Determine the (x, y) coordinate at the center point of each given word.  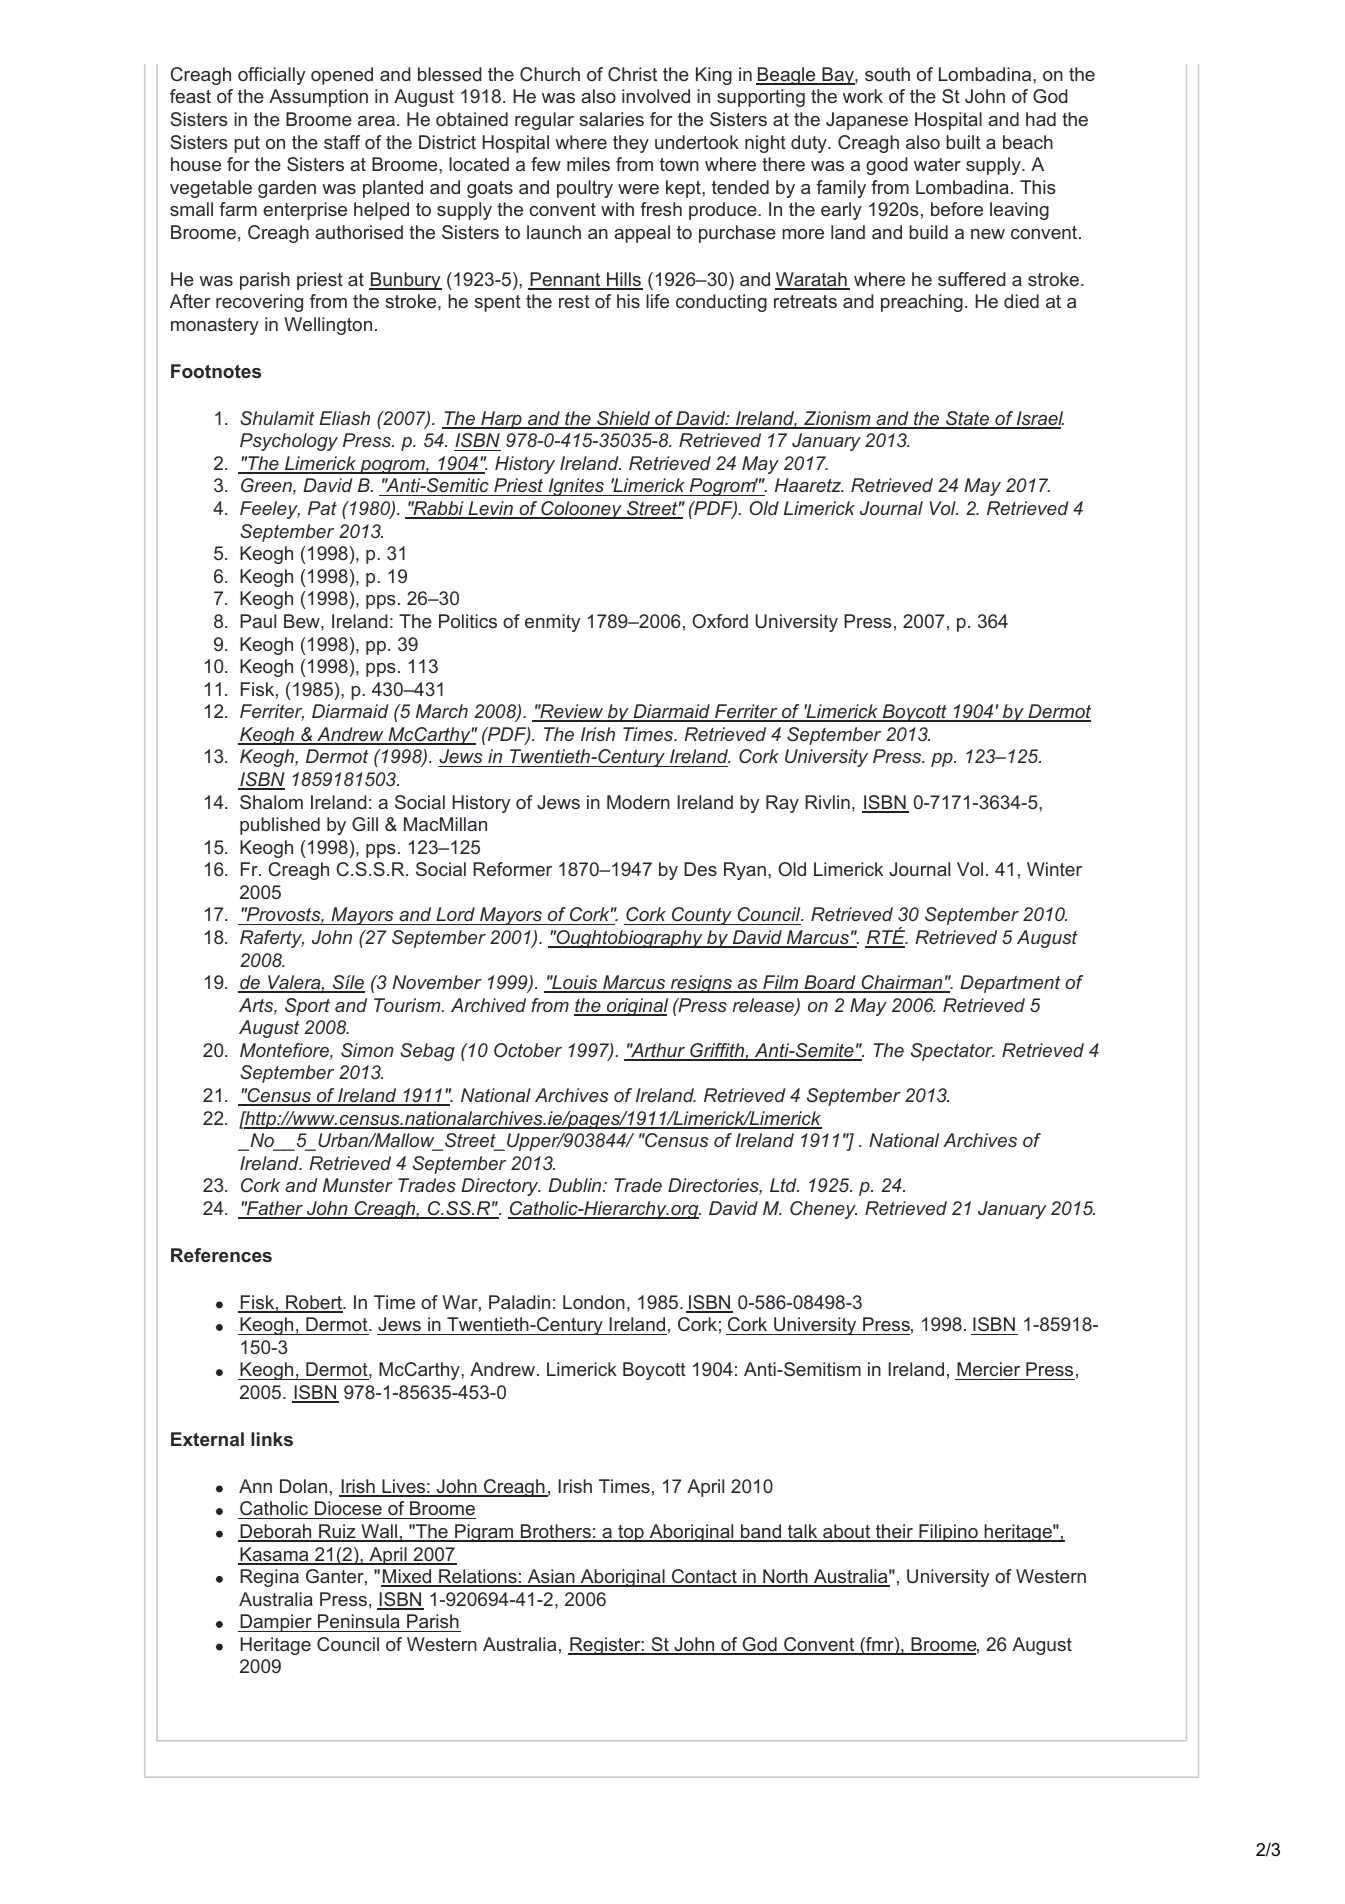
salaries (611, 119)
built (963, 142)
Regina (269, 1578)
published (280, 826)
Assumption (318, 98)
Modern (638, 802)
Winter (1054, 869)
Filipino (948, 1533)
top (631, 1533)
